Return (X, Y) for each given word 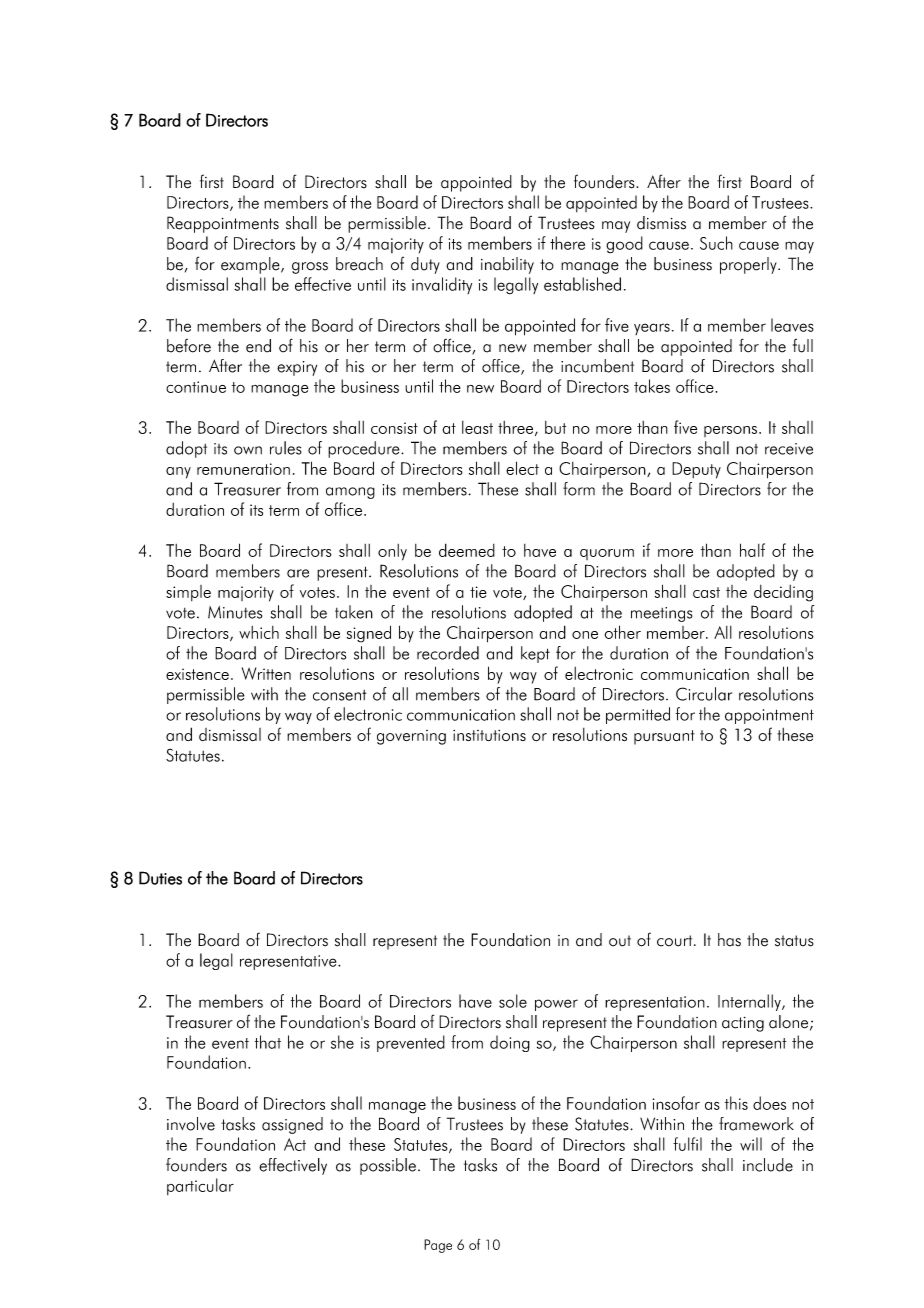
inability (507, 265)
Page (438, 1246)
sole (513, 1001)
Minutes (235, 612)
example (251, 265)
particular (200, 1186)
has (729, 940)
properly (749, 265)
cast (706, 592)
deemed (467, 550)
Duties (160, 878)
